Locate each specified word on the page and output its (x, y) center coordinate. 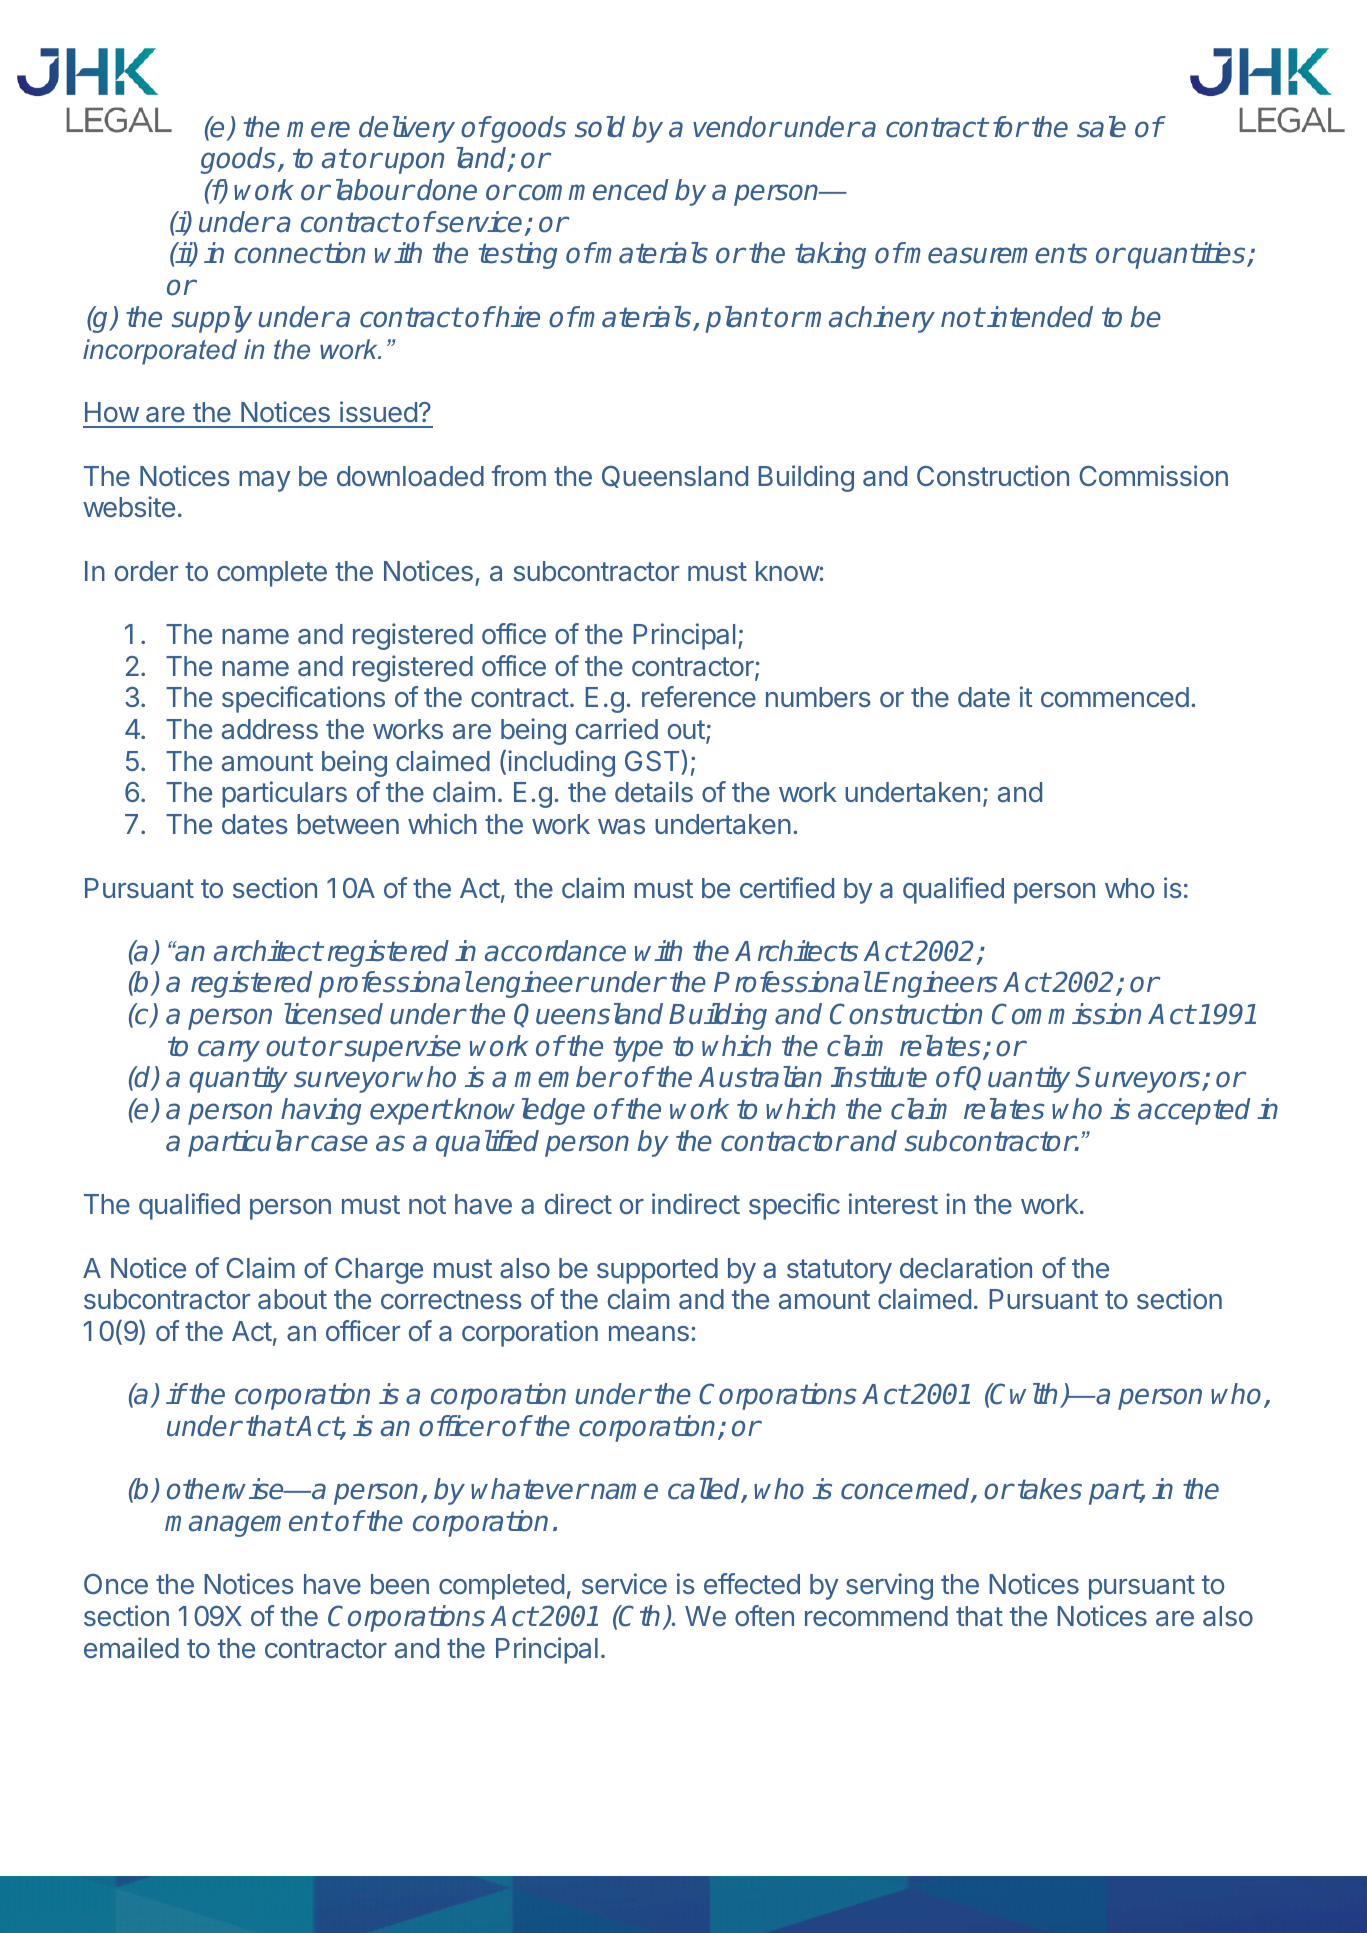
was (621, 826)
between (348, 824)
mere (318, 129)
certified (787, 887)
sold (600, 127)
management (248, 1524)
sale (1101, 127)
